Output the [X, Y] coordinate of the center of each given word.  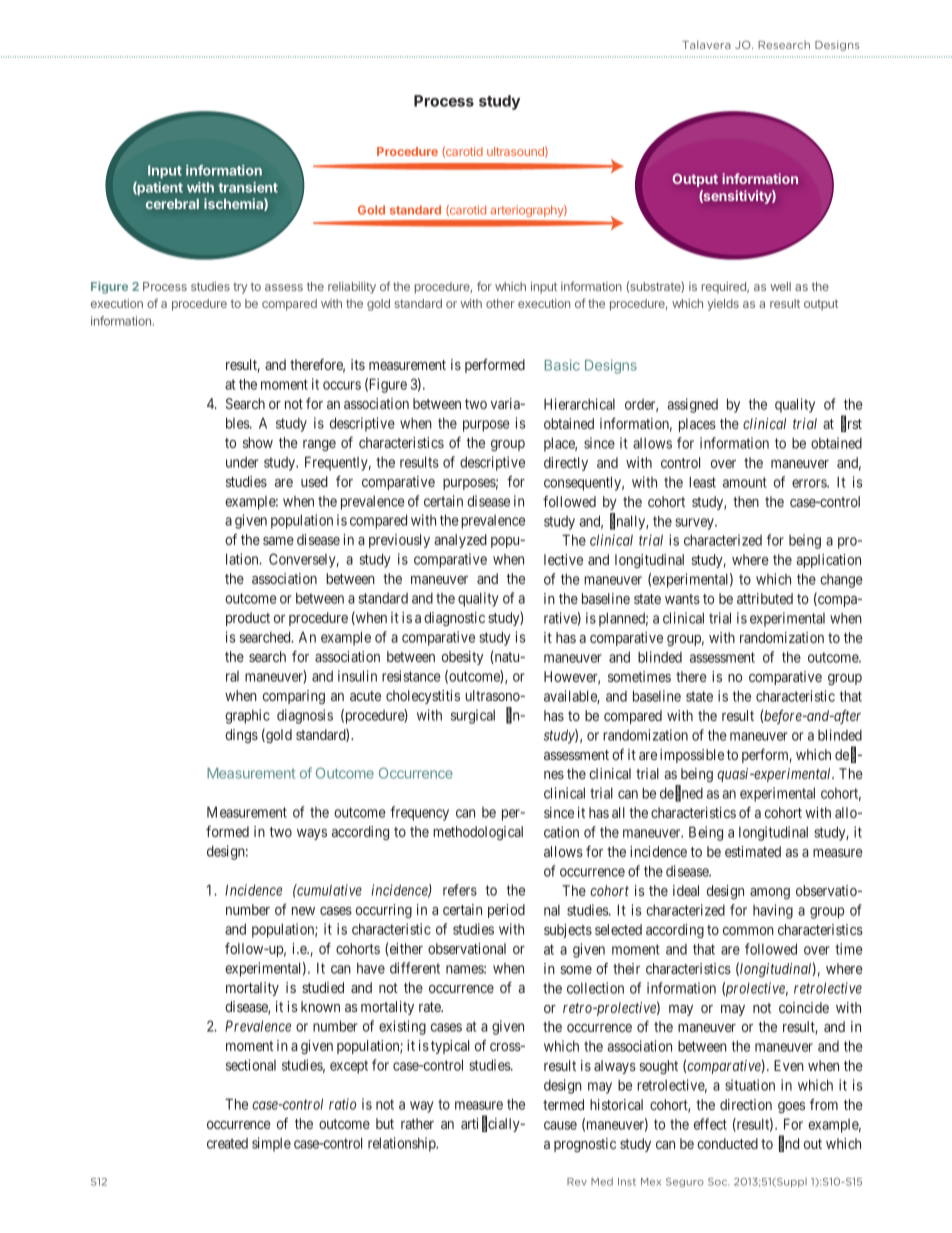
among [770, 893]
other [500, 303]
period [506, 911]
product [248, 619]
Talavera [706, 44]
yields [723, 305]
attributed [765, 598]
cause [560, 1125]
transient [248, 187]
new [303, 911]
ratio [342, 1104]
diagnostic [454, 619]
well [780, 286]
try [240, 288]
